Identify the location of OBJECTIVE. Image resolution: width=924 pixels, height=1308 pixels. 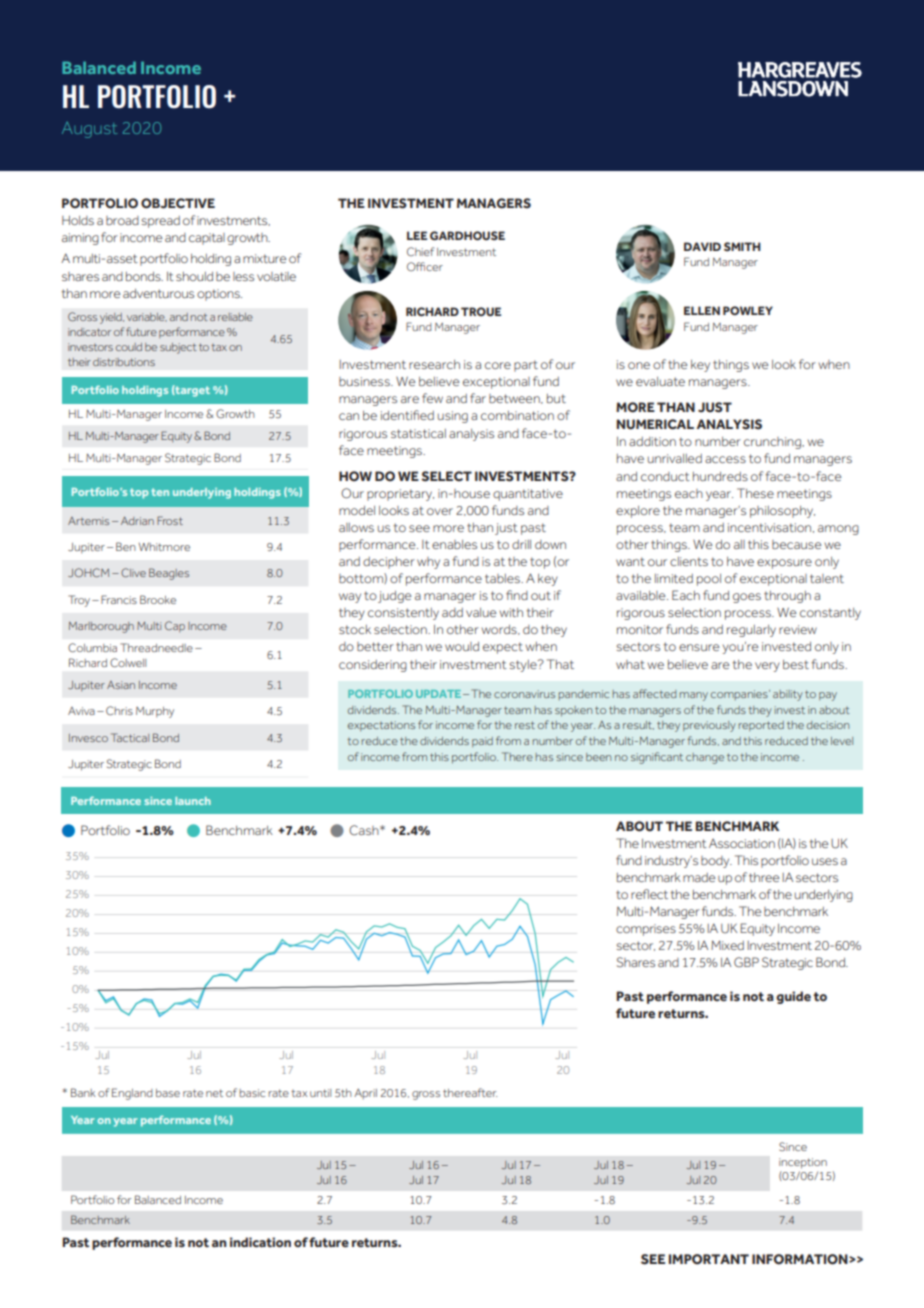
(178, 203).
